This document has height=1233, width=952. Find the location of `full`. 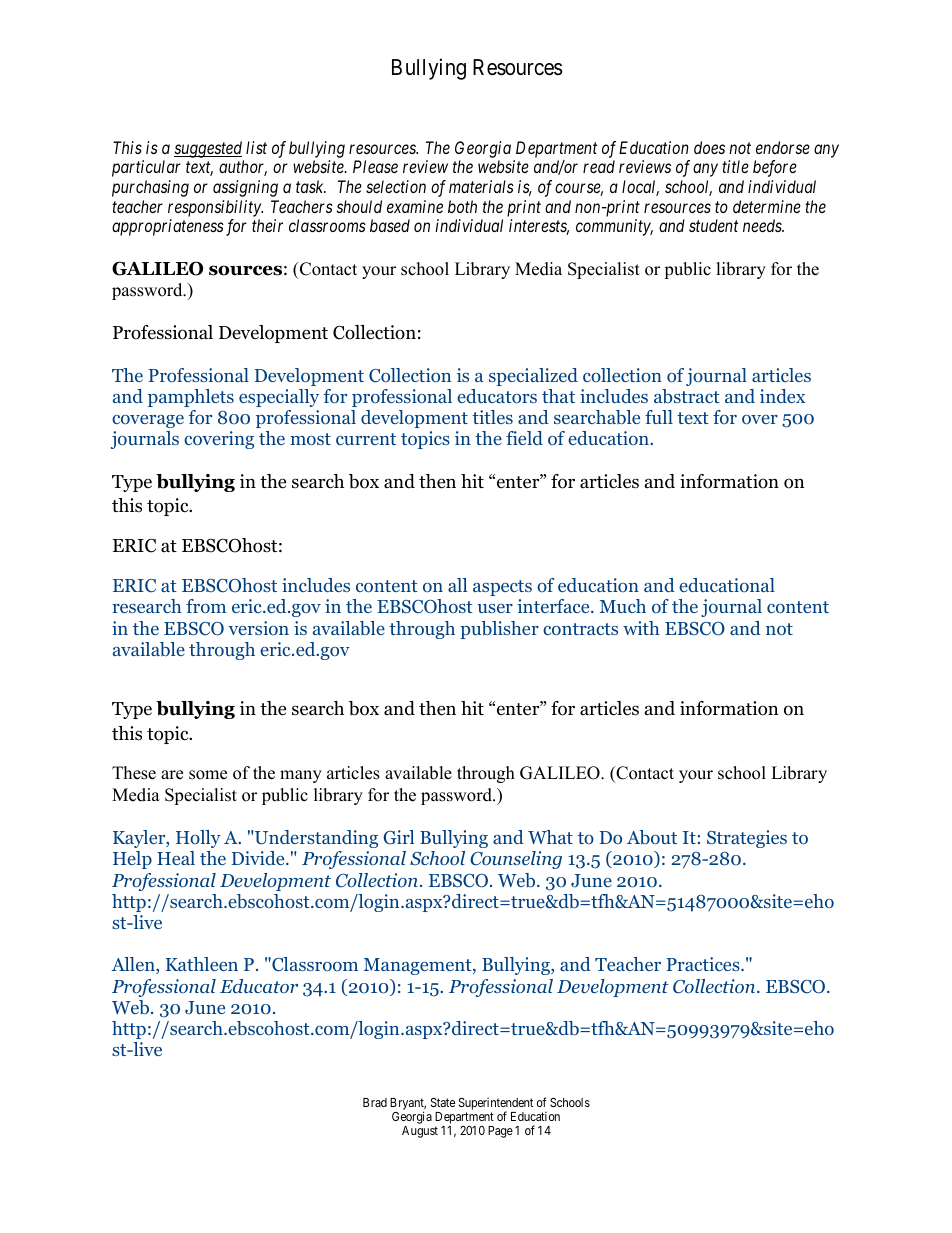

full is located at coordinates (659, 417).
